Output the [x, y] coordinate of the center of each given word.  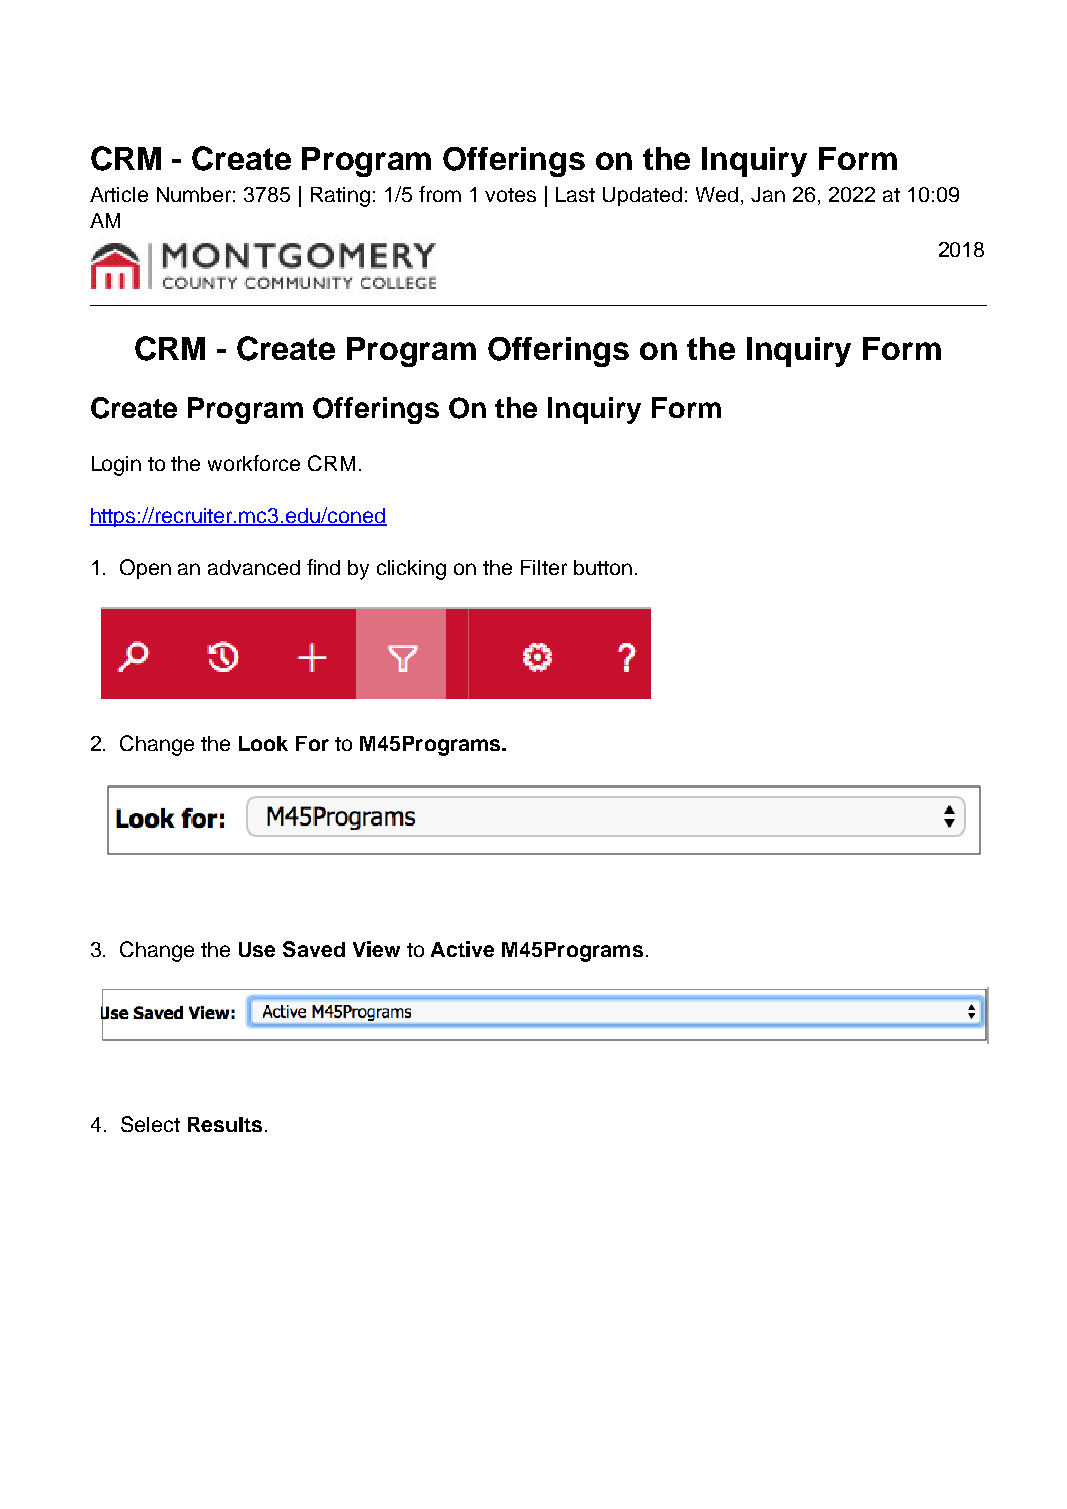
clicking [411, 570]
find [323, 567]
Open [145, 569]
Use [257, 949]
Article [119, 194]
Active [462, 949]
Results [225, 1124]
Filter [544, 567]
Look [263, 743]
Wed [717, 194]
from [440, 194]
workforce [254, 463]
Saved [314, 949]
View [376, 949]
